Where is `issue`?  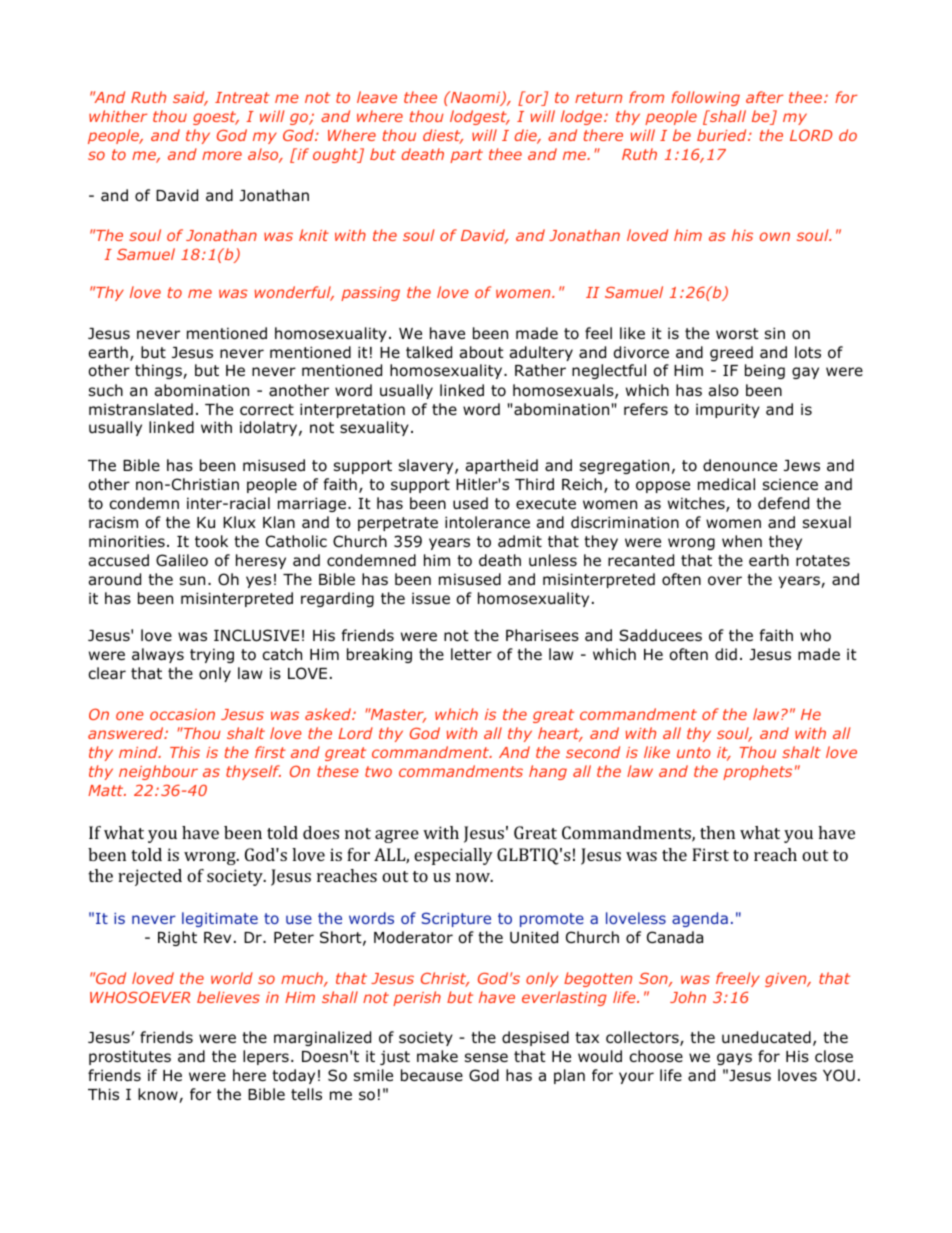
issue is located at coordinates (431, 598).
